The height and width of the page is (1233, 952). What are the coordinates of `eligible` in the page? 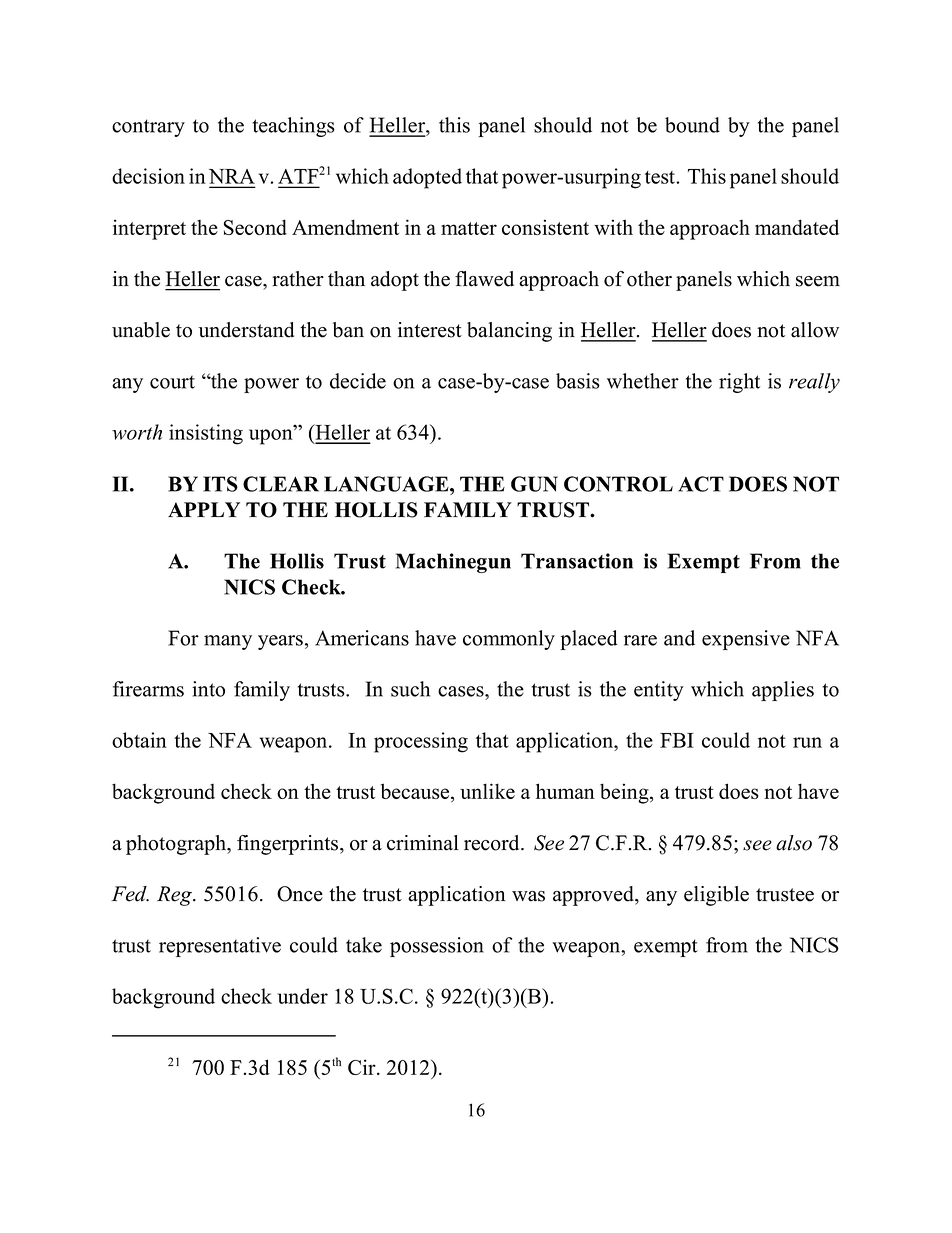 It's located at (716, 896).
